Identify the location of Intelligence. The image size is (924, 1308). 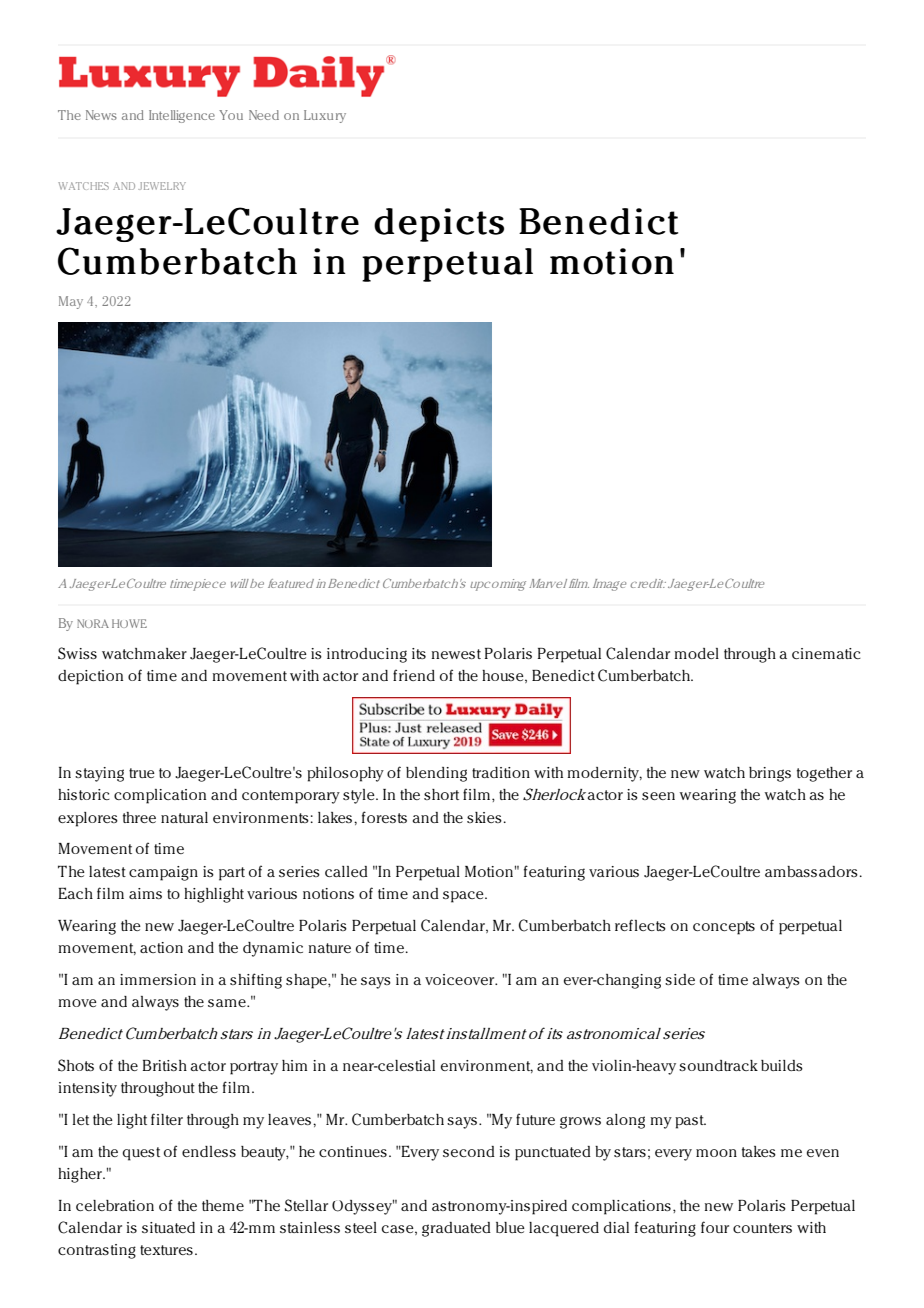
(182, 116).
